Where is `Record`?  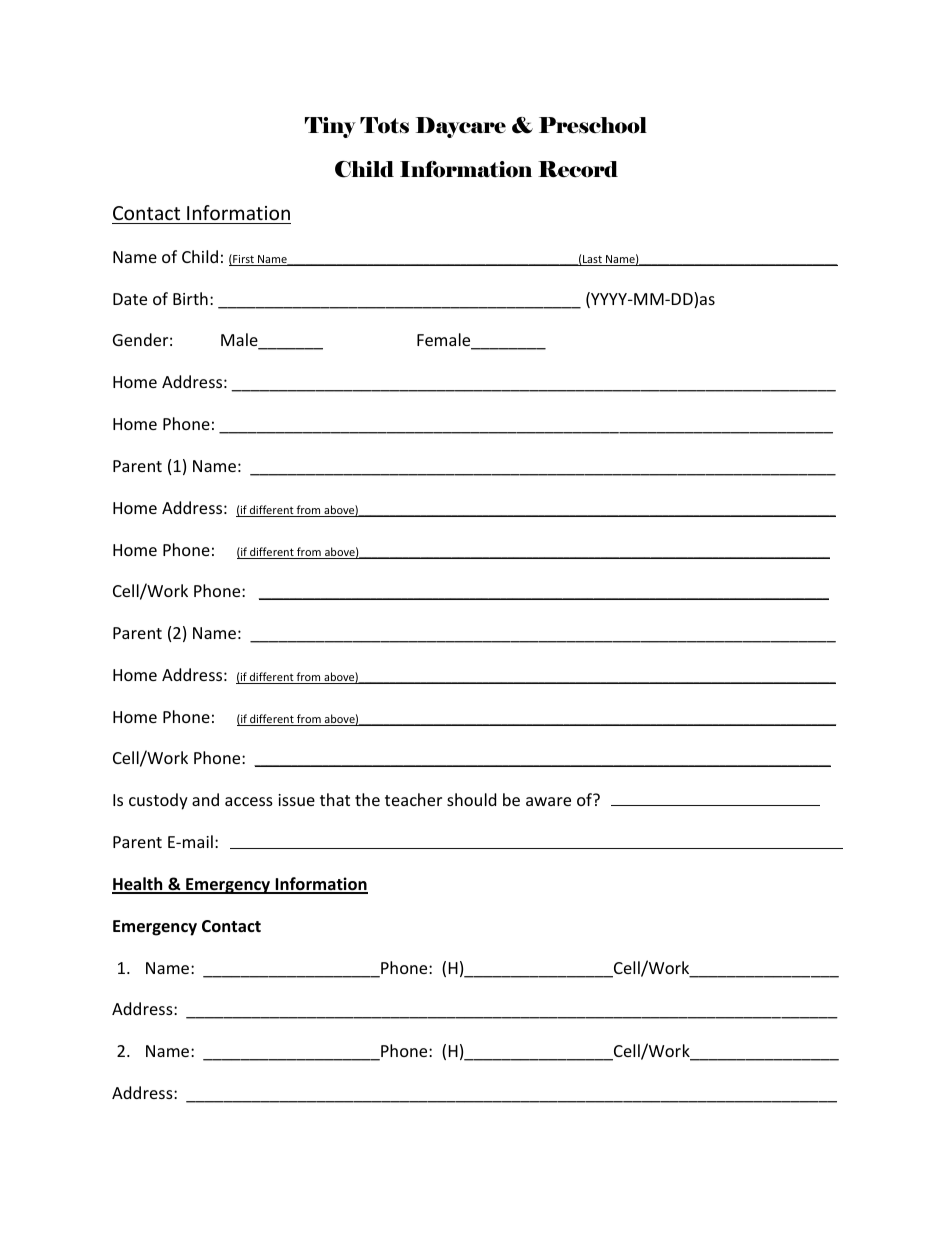
Record is located at coordinates (578, 169).
